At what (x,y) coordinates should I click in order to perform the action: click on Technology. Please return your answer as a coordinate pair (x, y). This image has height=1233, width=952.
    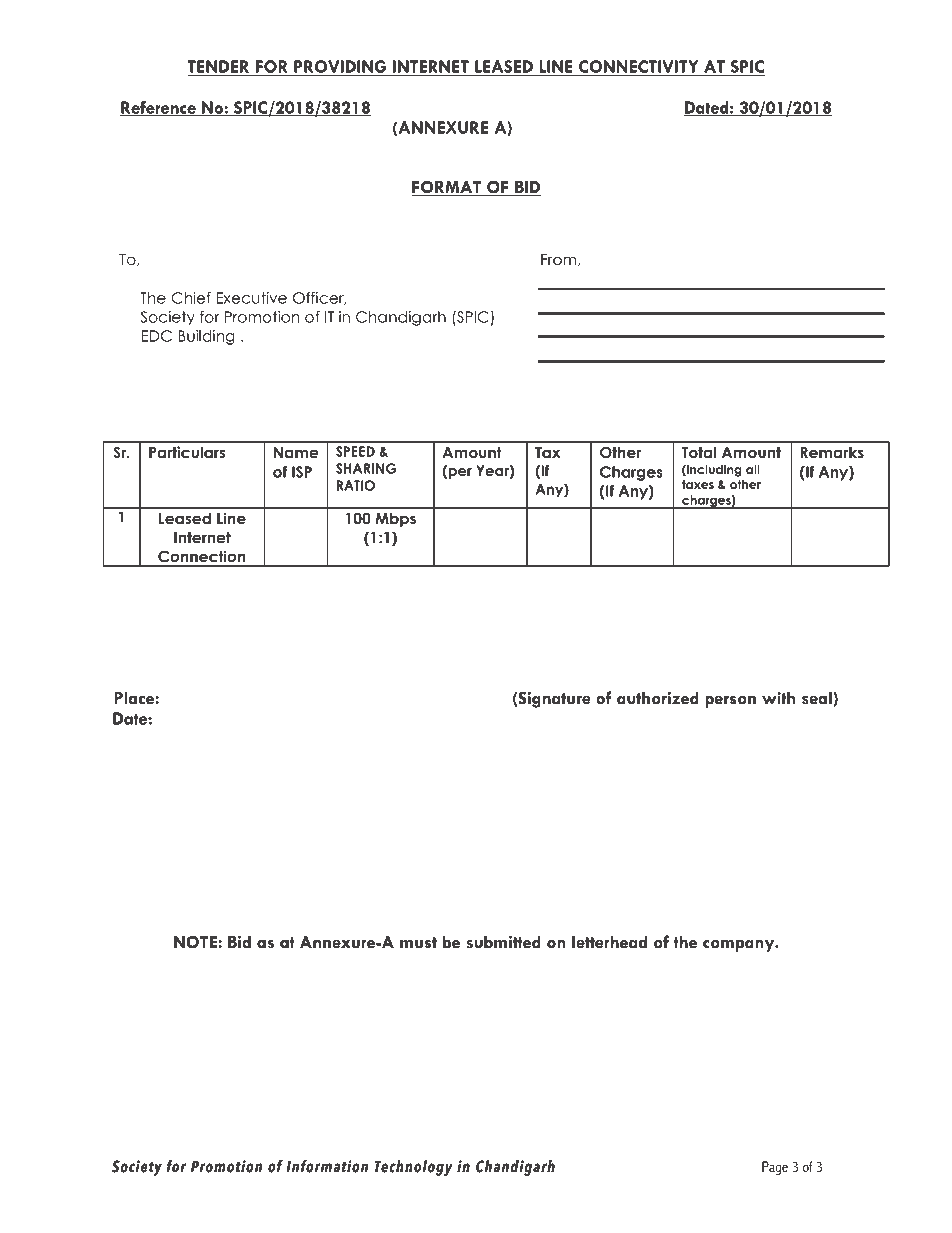
    Looking at the image, I should click on (414, 1168).
